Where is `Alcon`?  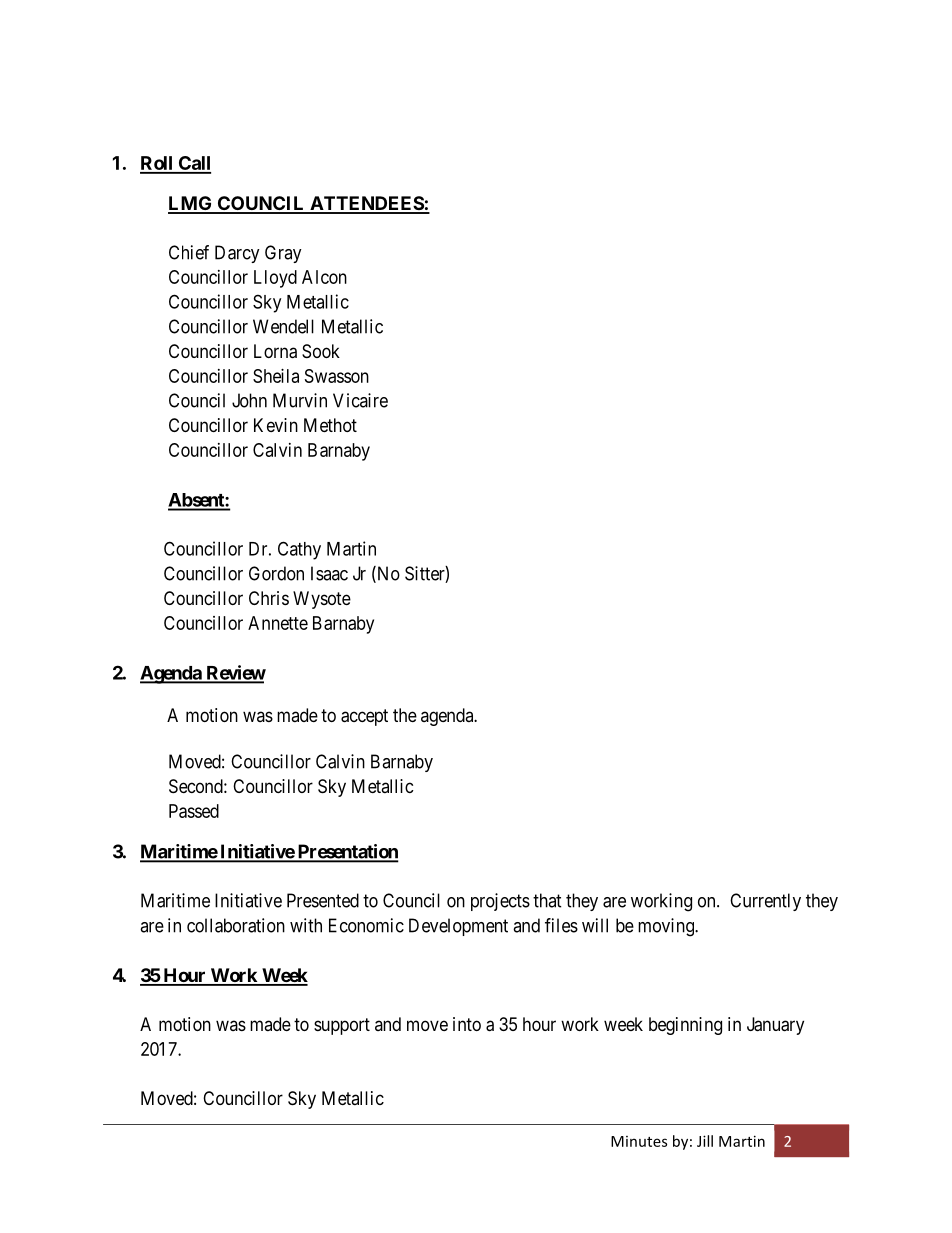
Alcon is located at coordinates (324, 277).
